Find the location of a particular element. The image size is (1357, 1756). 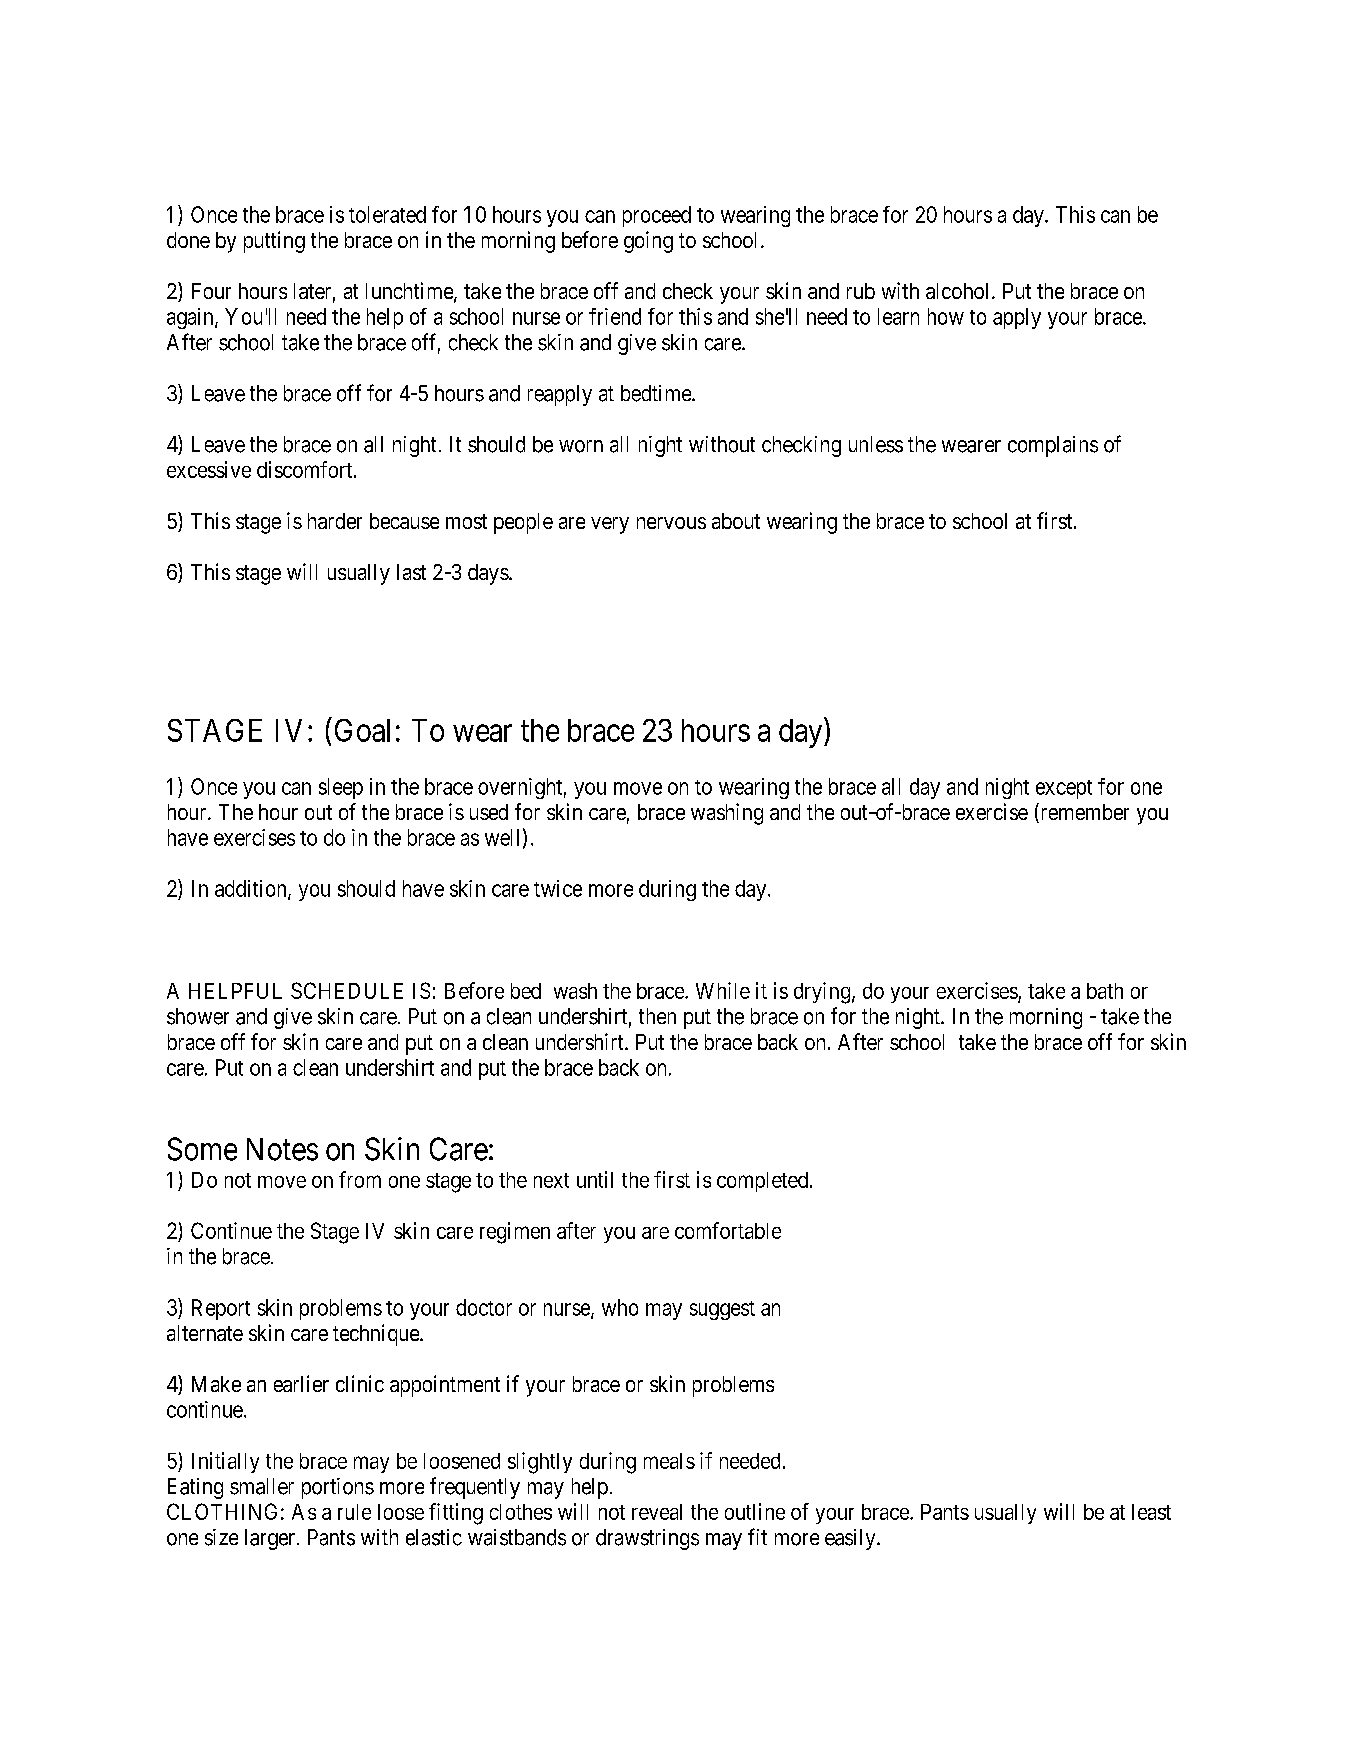

except is located at coordinates (1064, 789).
